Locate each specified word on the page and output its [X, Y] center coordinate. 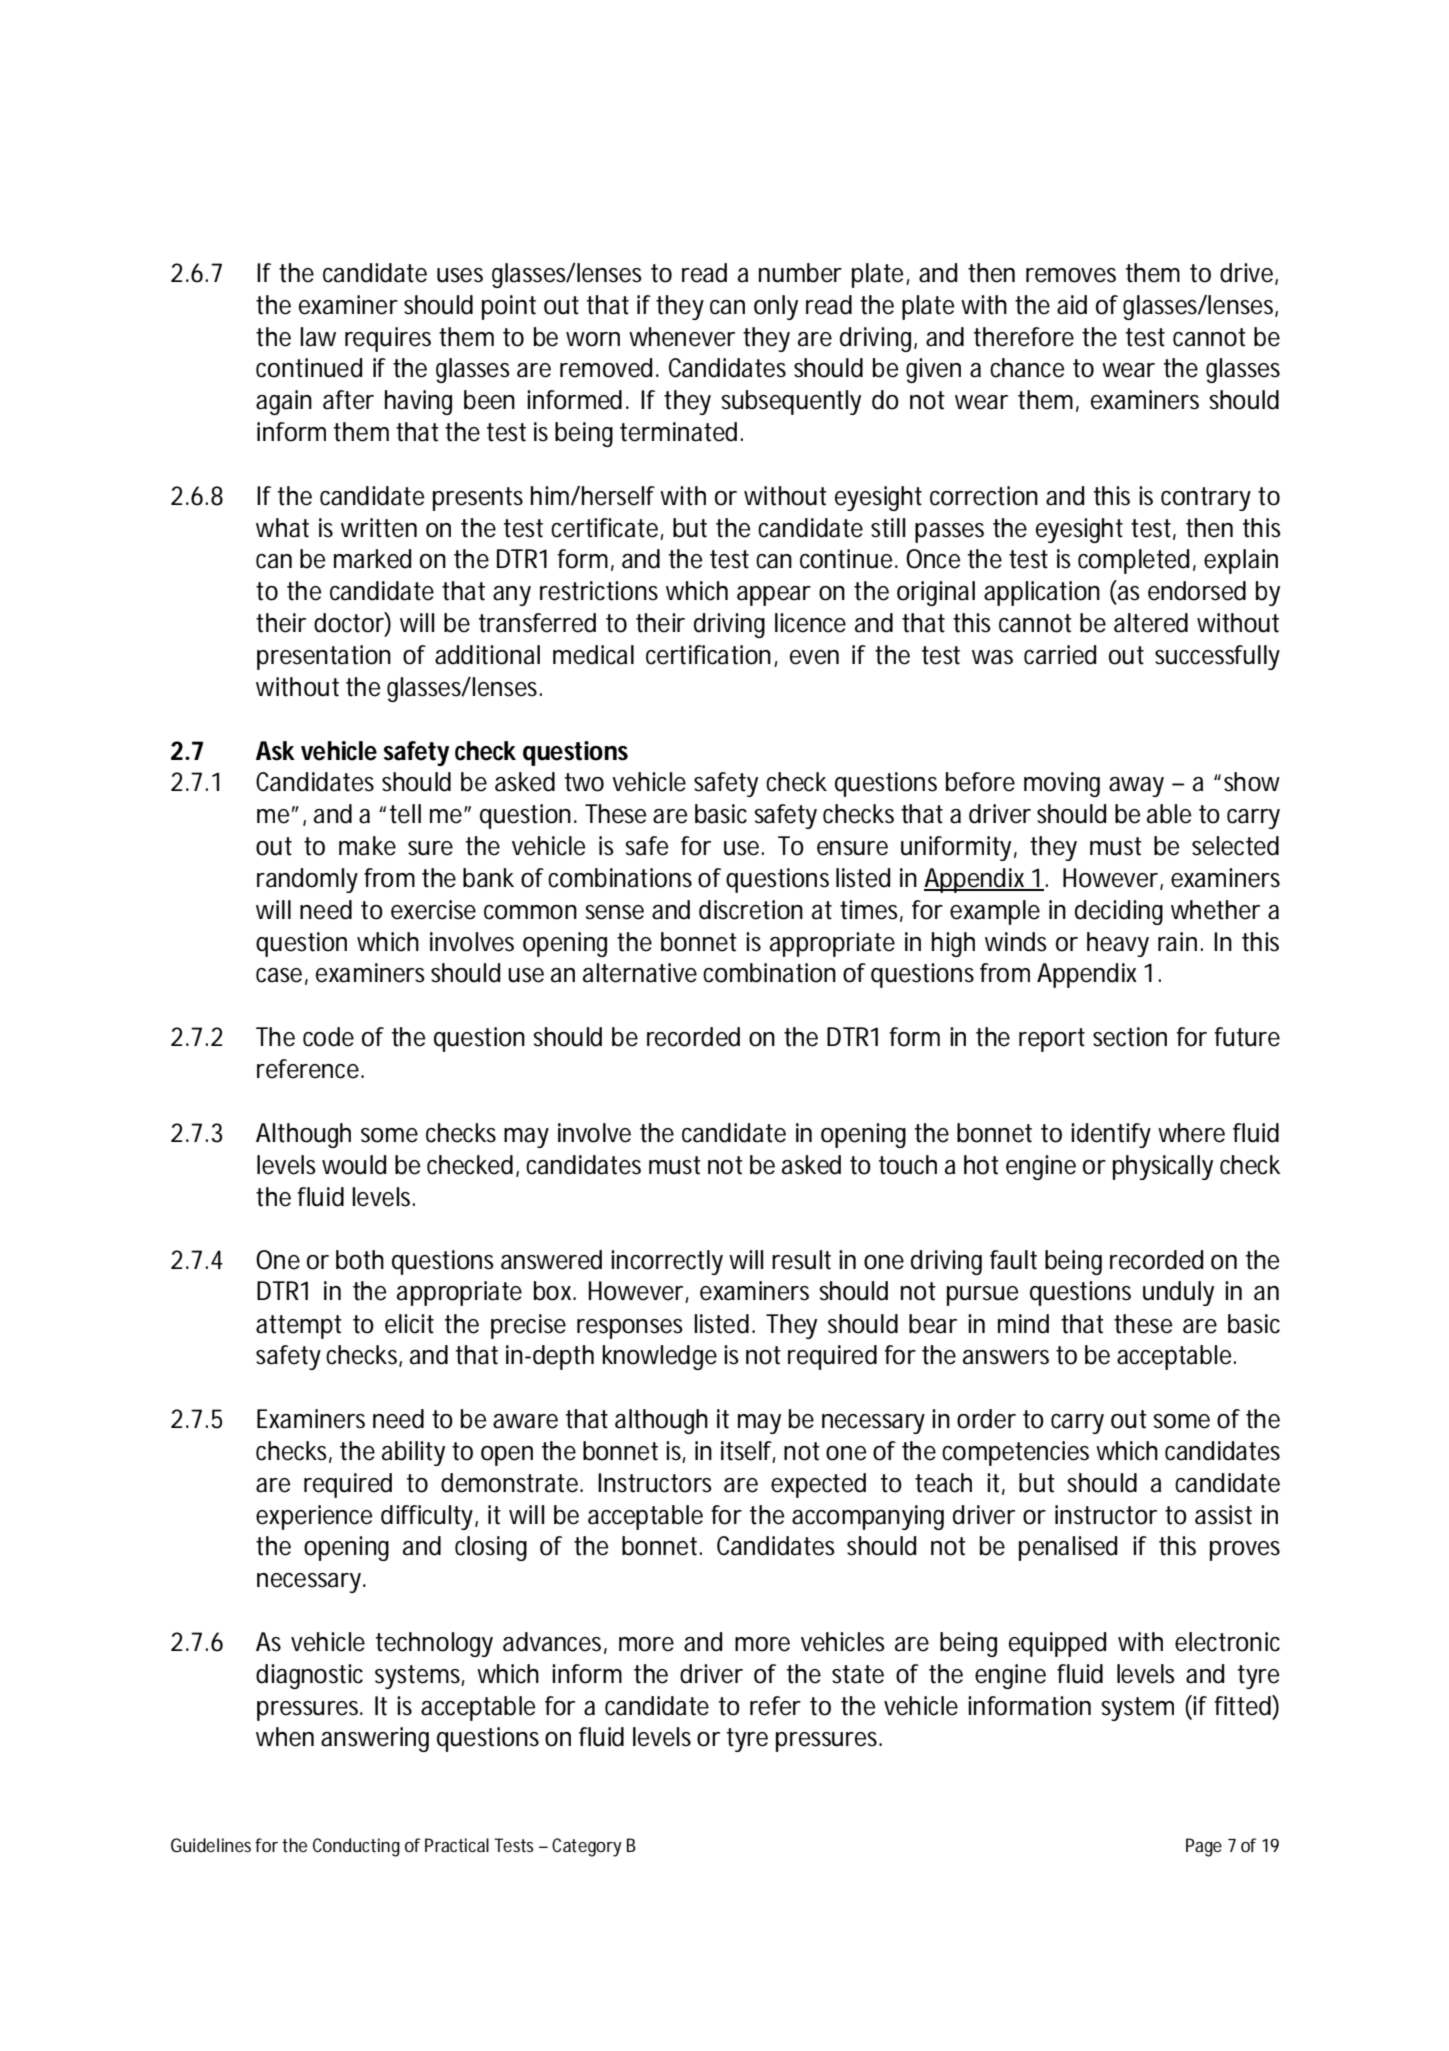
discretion [751, 910]
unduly [1178, 1293]
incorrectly [667, 1262]
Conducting [356, 1847]
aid [1072, 305]
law [318, 337]
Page [1204, 1847]
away [1136, 787]
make [367, 846]
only [776, 307]
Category [587, 1847]
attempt [299, 1327]
